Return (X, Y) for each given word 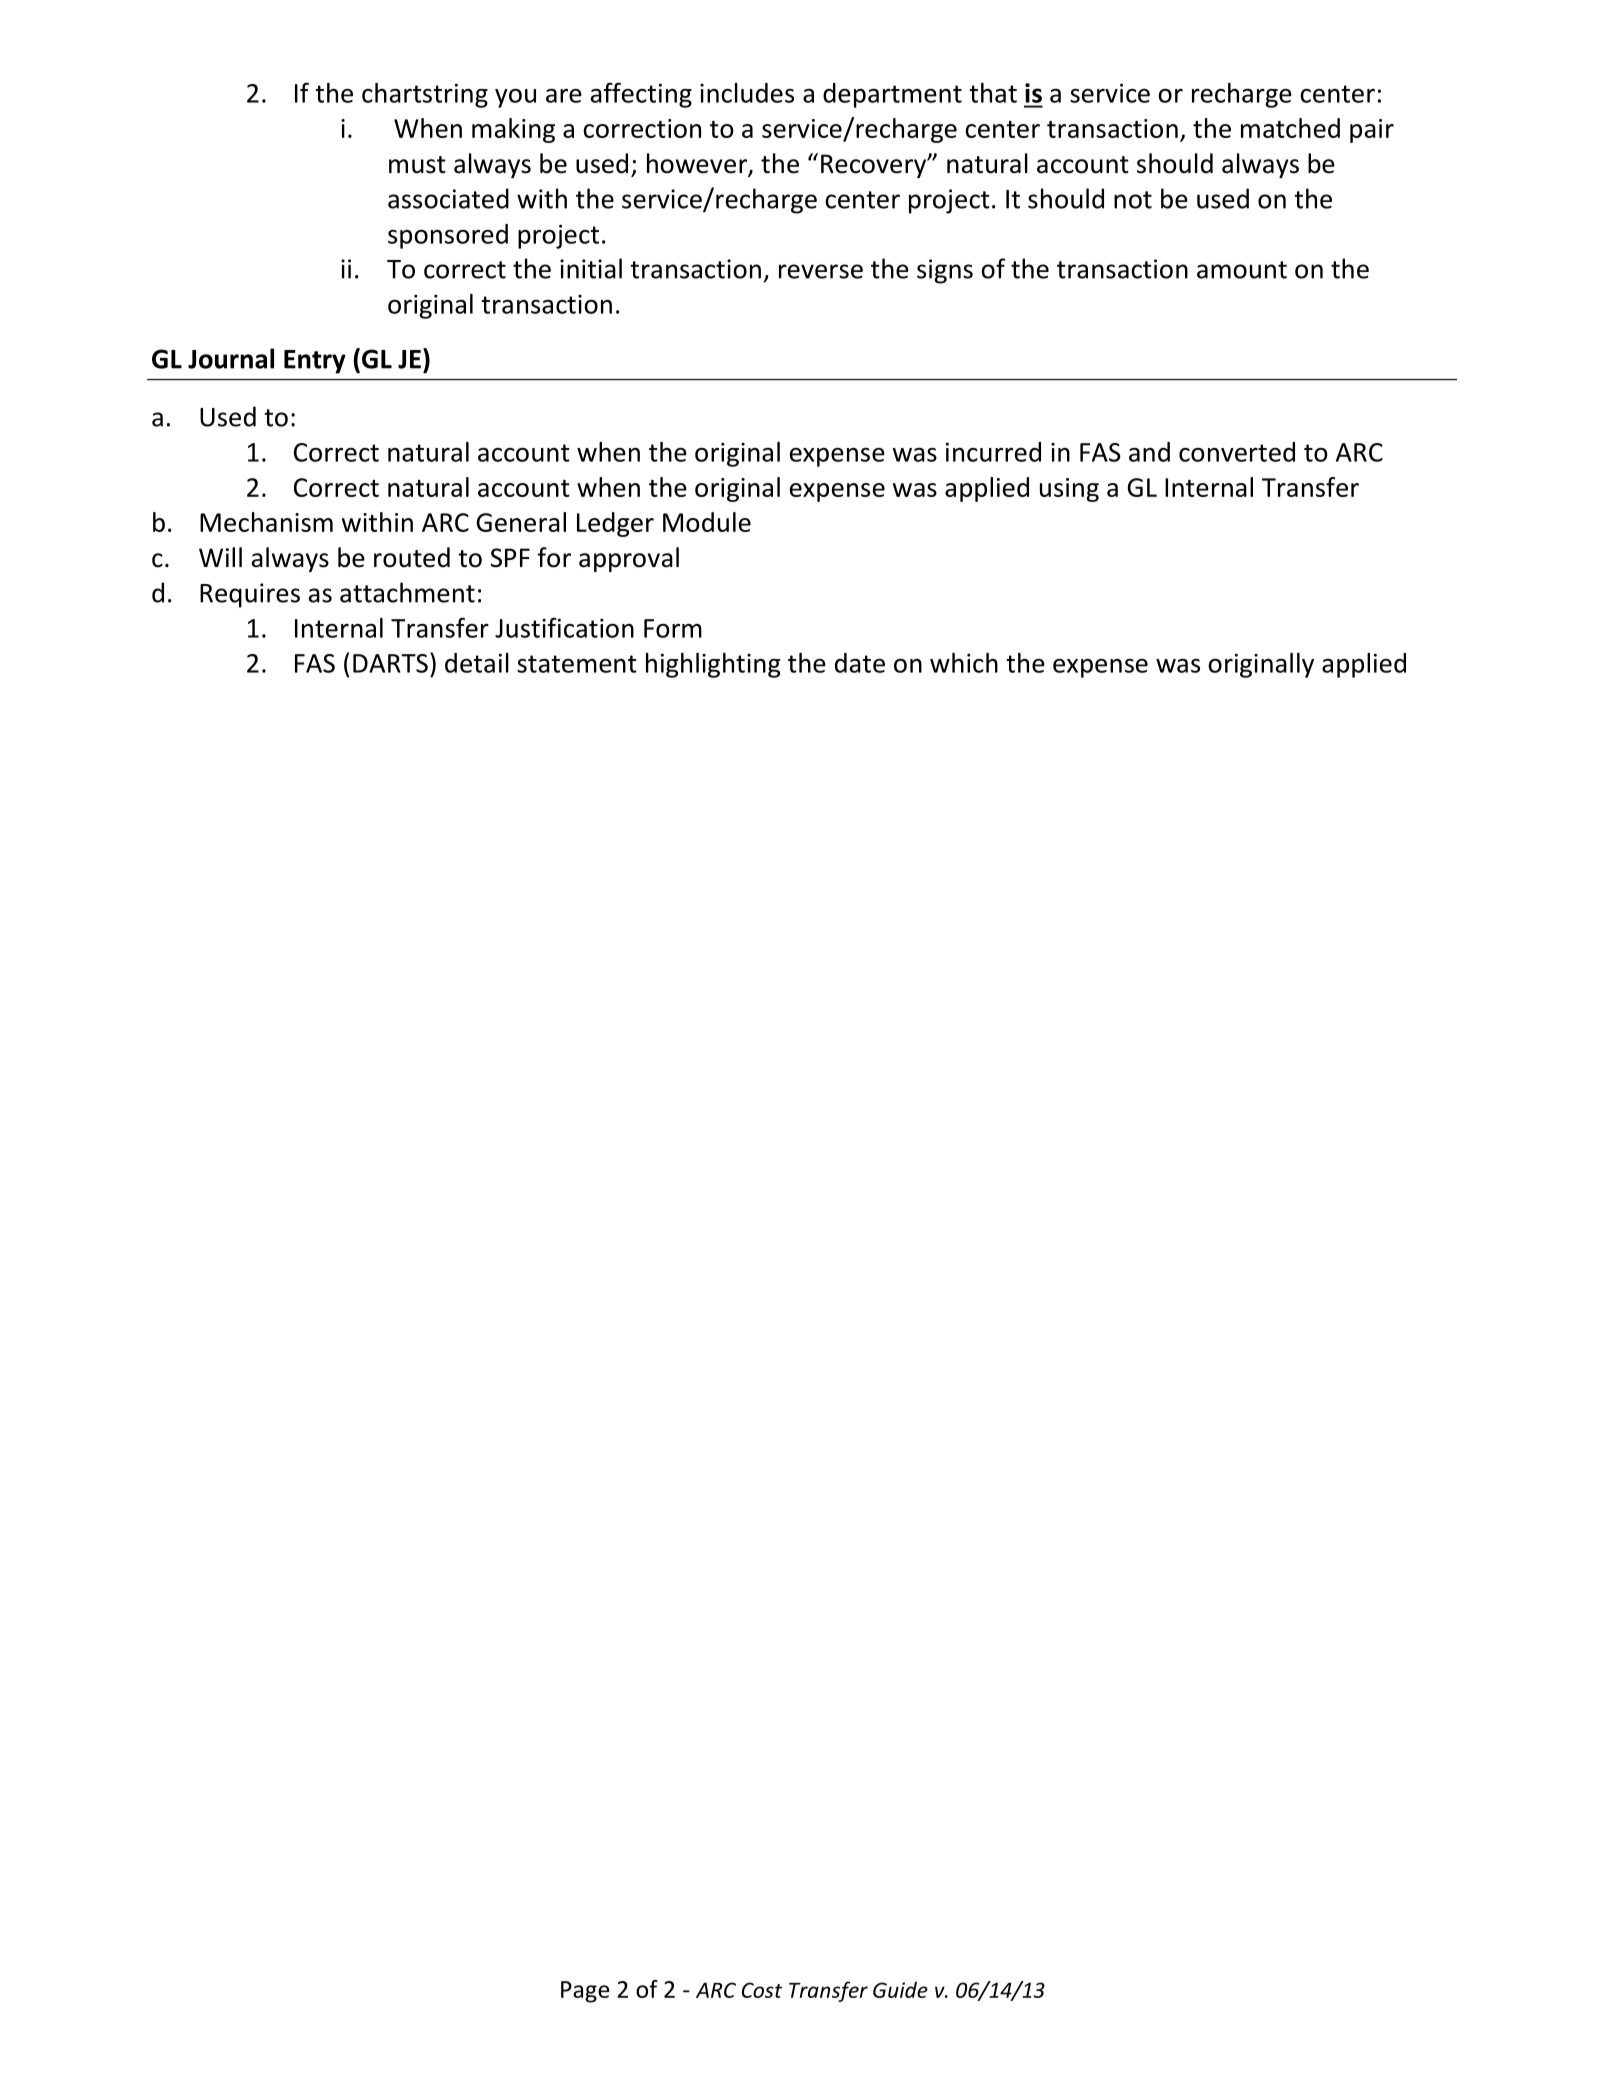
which (964, 663)
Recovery (875, 166)
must (417, 165)
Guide (900, 1990)
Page (585, 1992)
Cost (762, 1990)
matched (1290, 128)
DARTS (390, 663)
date (860, 663)
